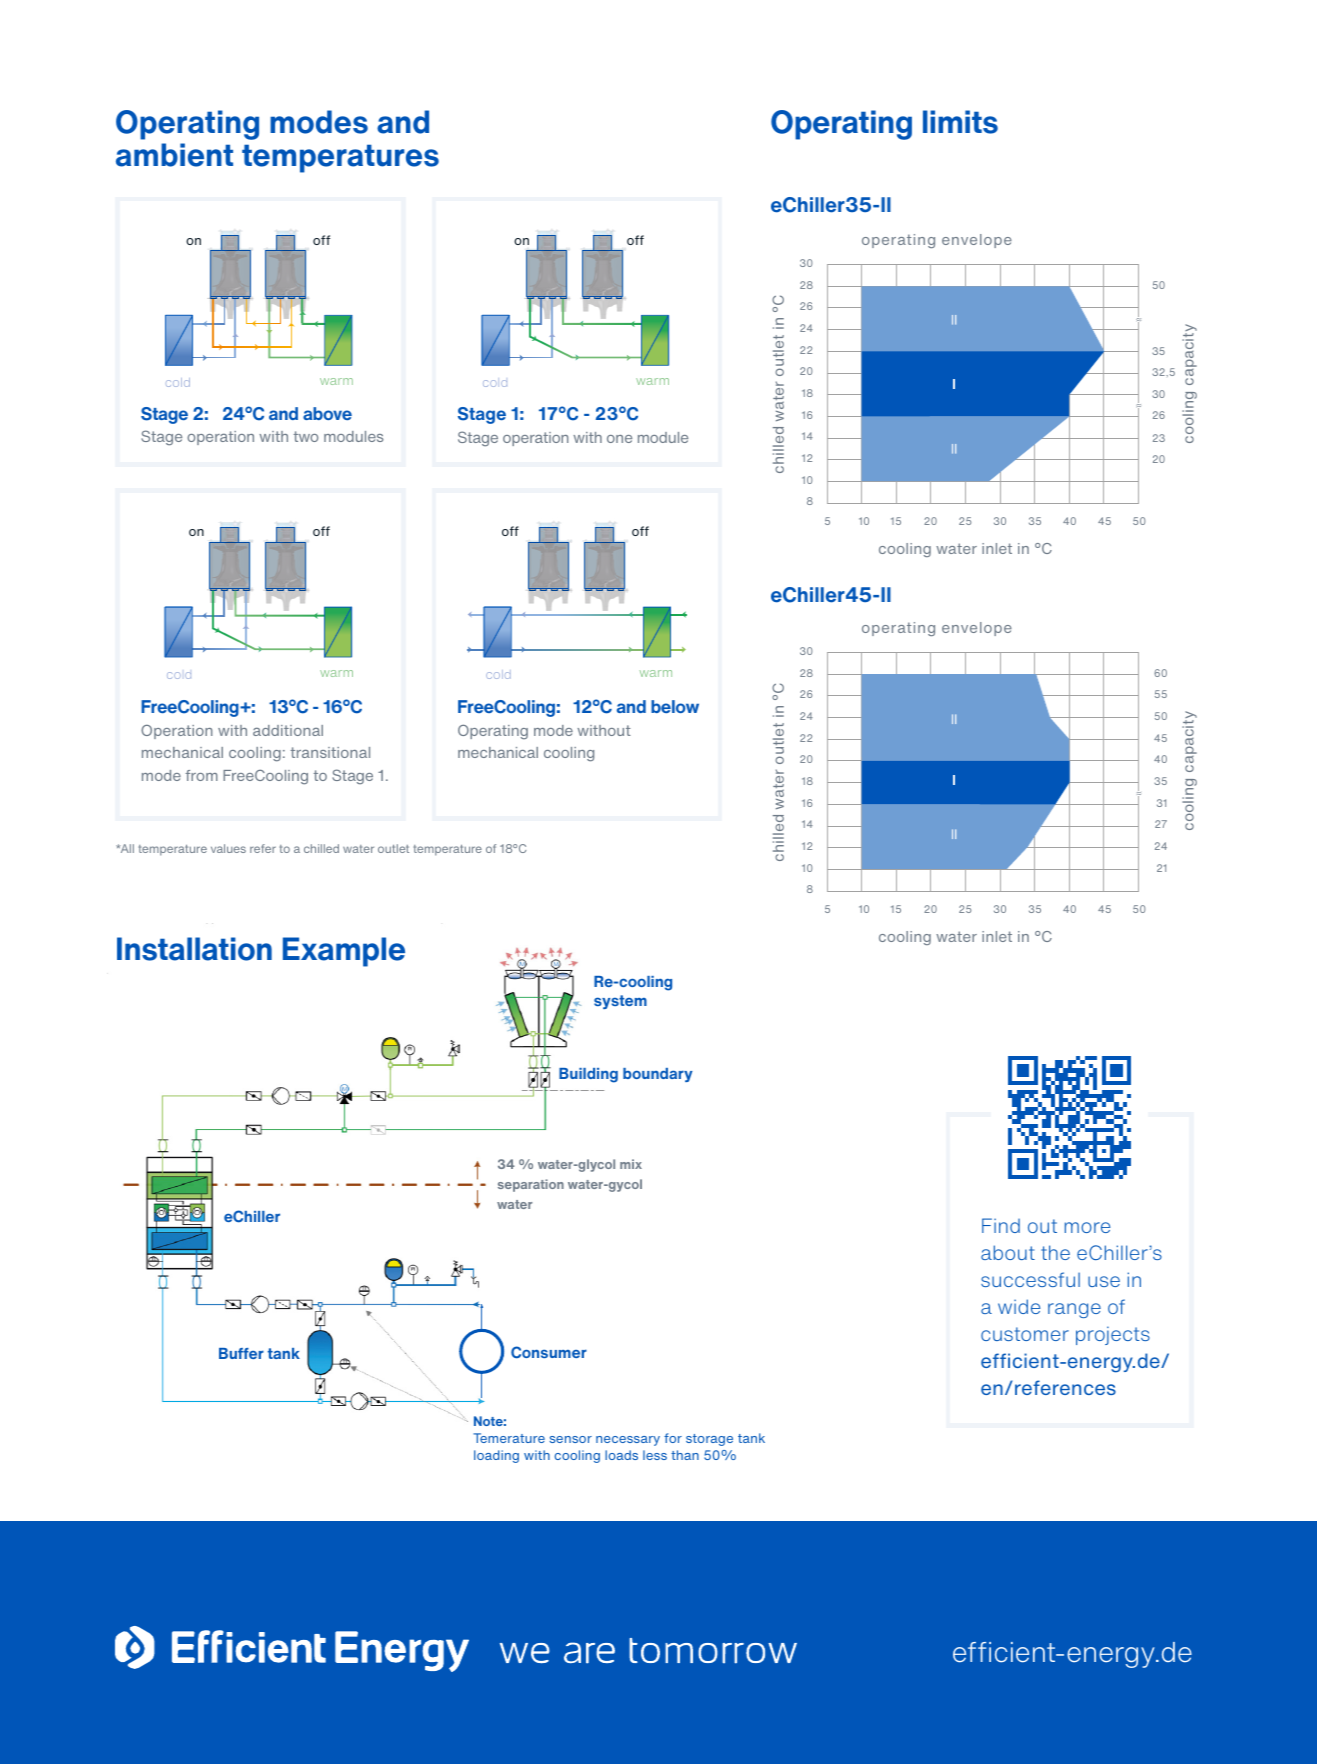 The image size is (1317, 1764). I want to click on one, so click(619, 439).
